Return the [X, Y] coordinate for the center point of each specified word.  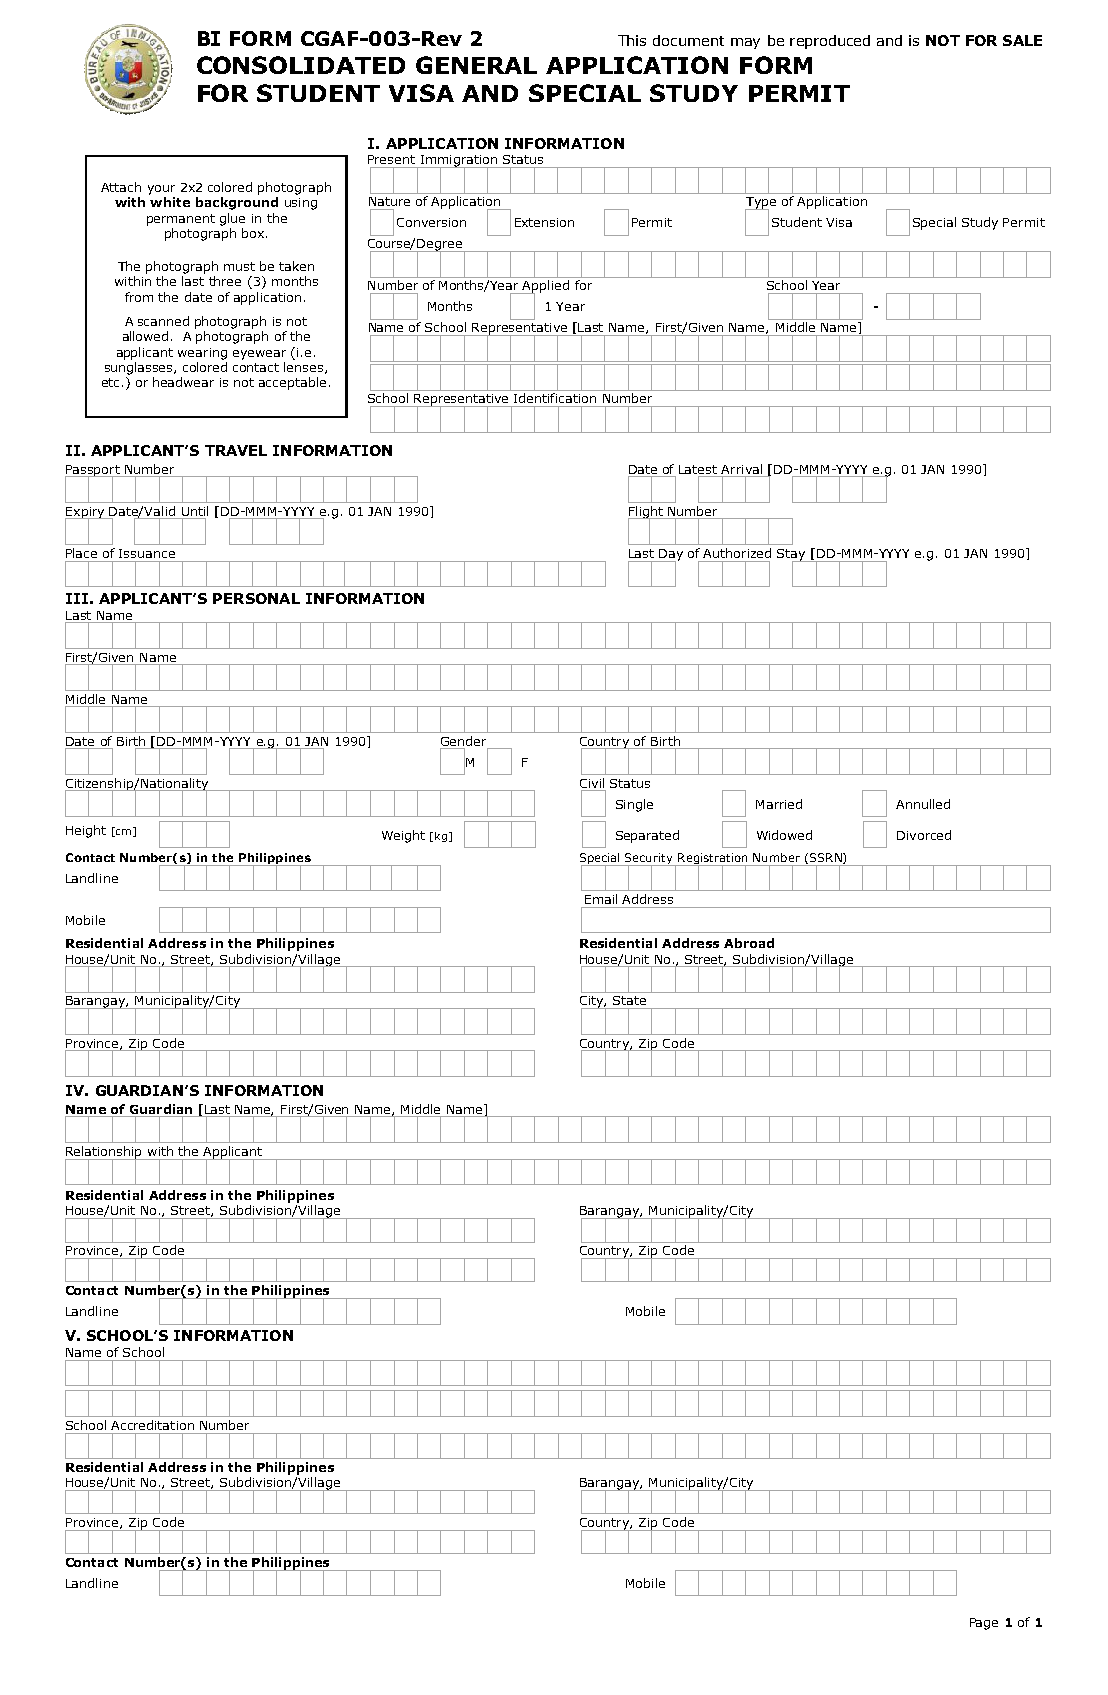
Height [86, 831]
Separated [647, 836]
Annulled [923, 804]
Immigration [458, 162]
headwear [183, 382]
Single [634, 805]
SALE [1022, 40]
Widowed [784, 835]
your [161, 190]
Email [601, 899]
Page [984, 1624]
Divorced [924, 835]
